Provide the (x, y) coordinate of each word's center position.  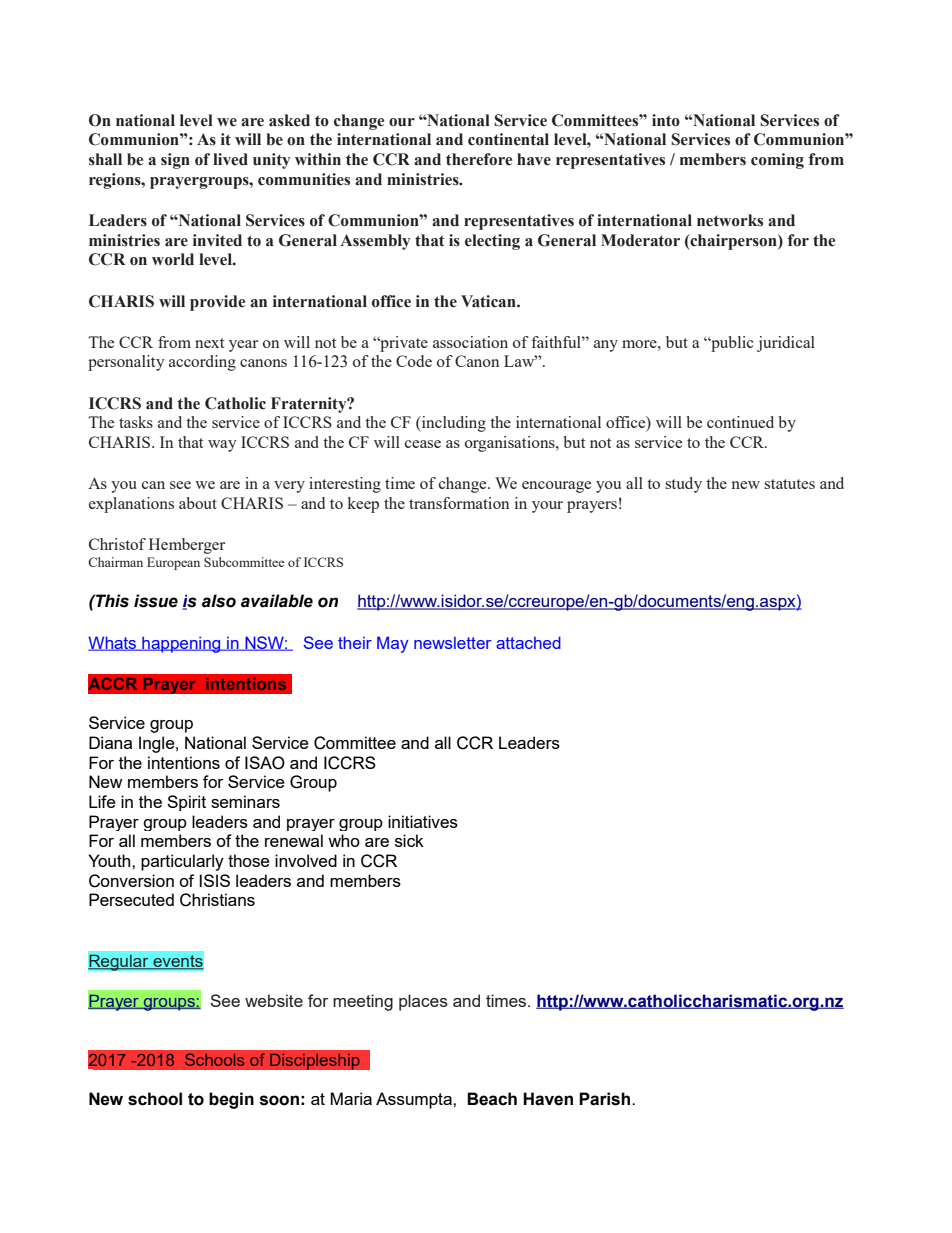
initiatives (423, 821)
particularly (182, 862)
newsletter (452, 642)
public (731, 344)
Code (414, 361)
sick (409, 840)
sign (175, 161)
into (666, 120)
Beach (492, 1099)
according (202, 363)
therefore (479, 159)
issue (156, 601)
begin (231, 1100)
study (683, 485)
